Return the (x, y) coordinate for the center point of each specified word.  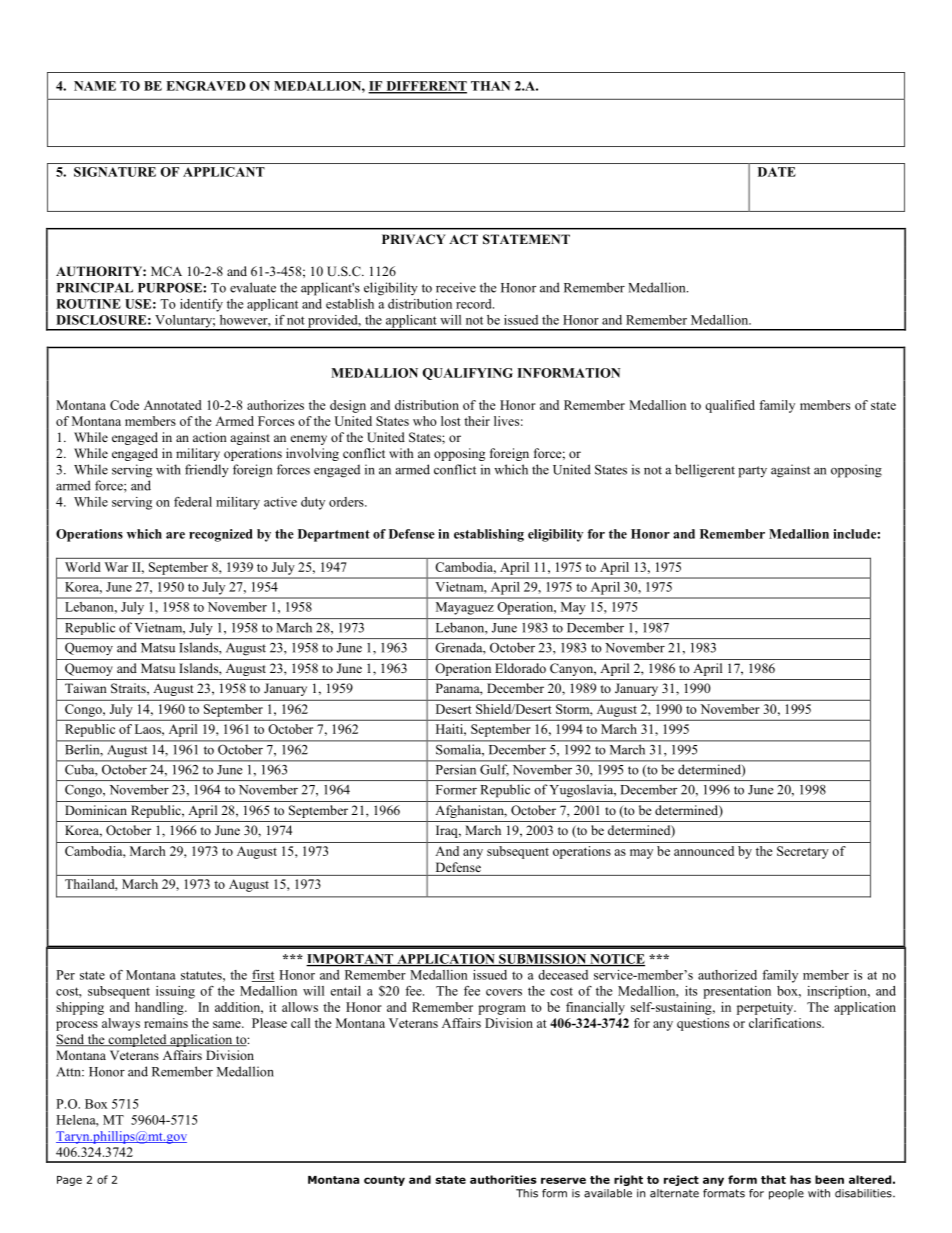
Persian (456, 769)
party (752, 472)
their (477, 421)
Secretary (803, 852)
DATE (777, 172)
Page (69, 1181)
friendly (207, 470)
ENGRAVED (206, 86)
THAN (490, 86)
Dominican (96, 810)
